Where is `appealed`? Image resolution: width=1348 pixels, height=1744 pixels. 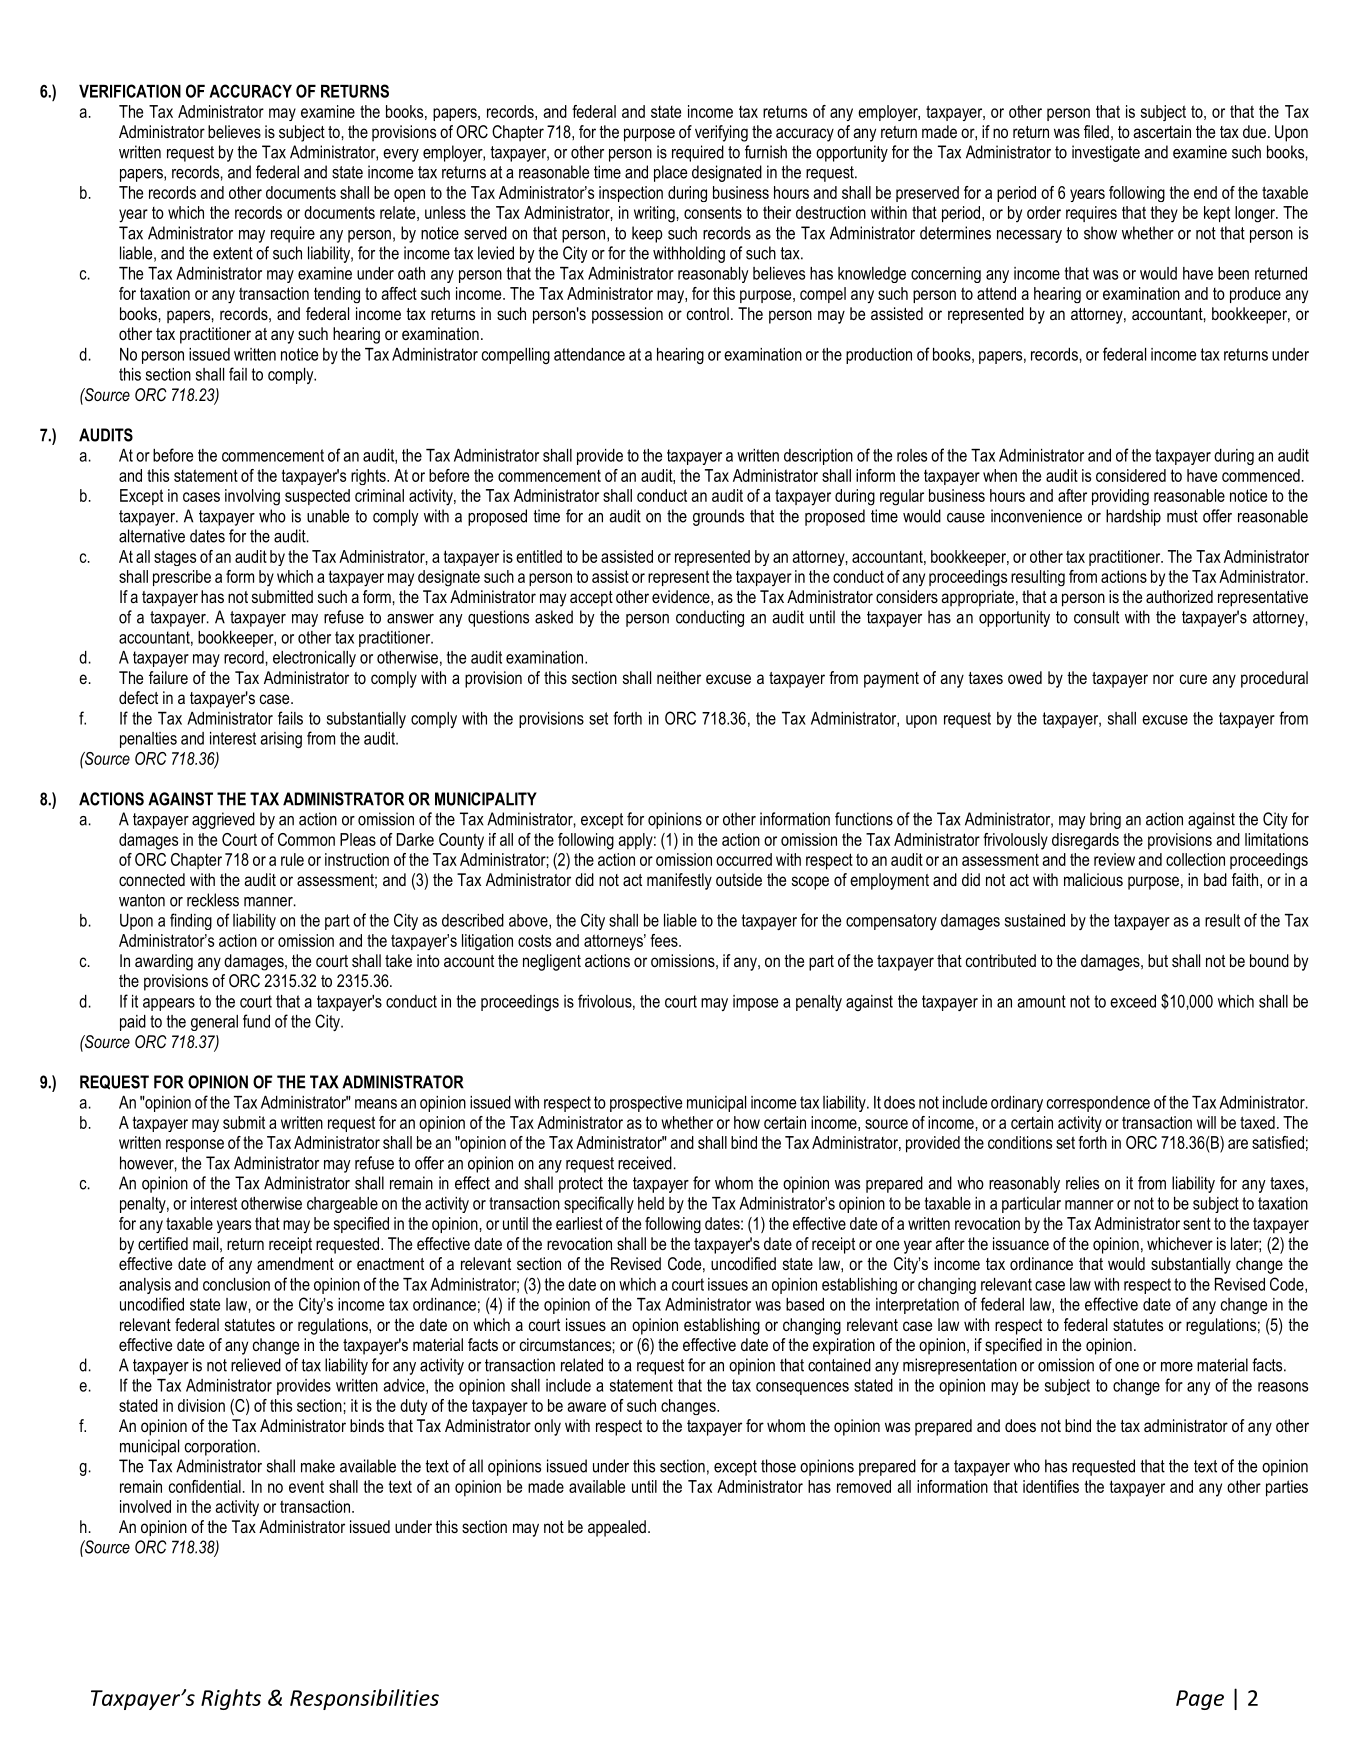
appealed is located at coordinates (617, 1528).
